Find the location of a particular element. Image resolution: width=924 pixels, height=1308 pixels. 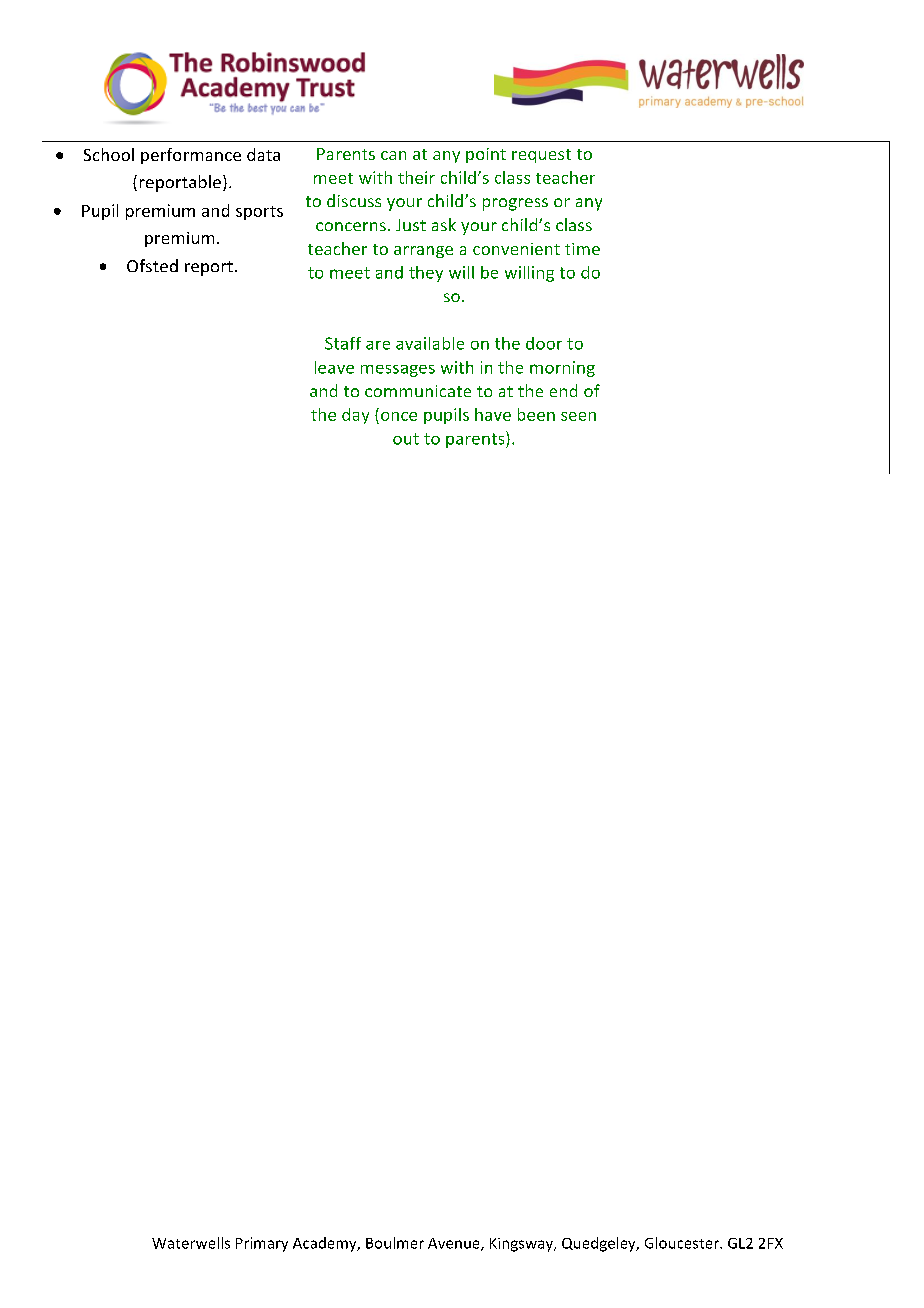

seen is located at coordinates (578, 416).
